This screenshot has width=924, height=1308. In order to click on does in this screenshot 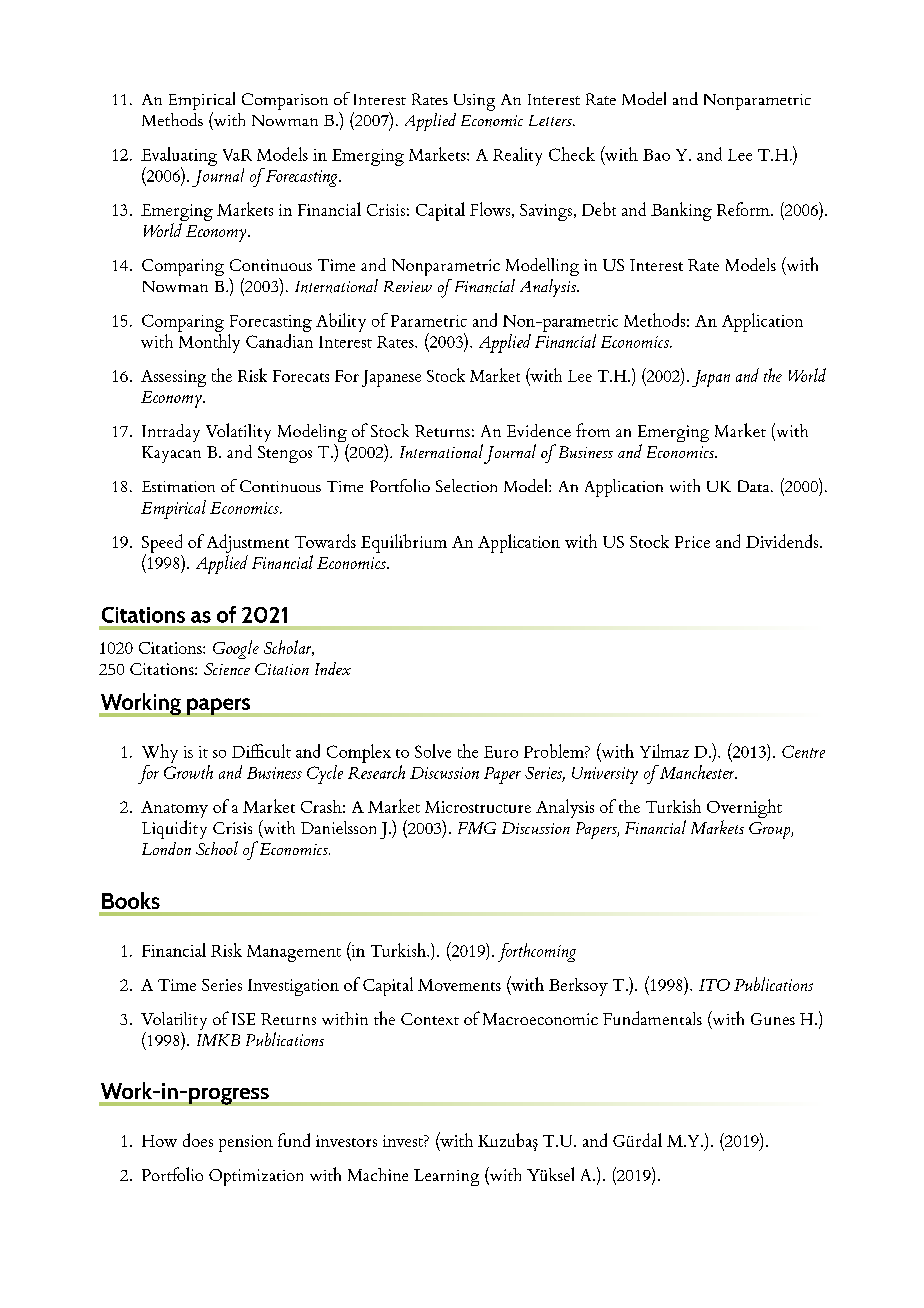, I will do `click(198, 1140)`.
